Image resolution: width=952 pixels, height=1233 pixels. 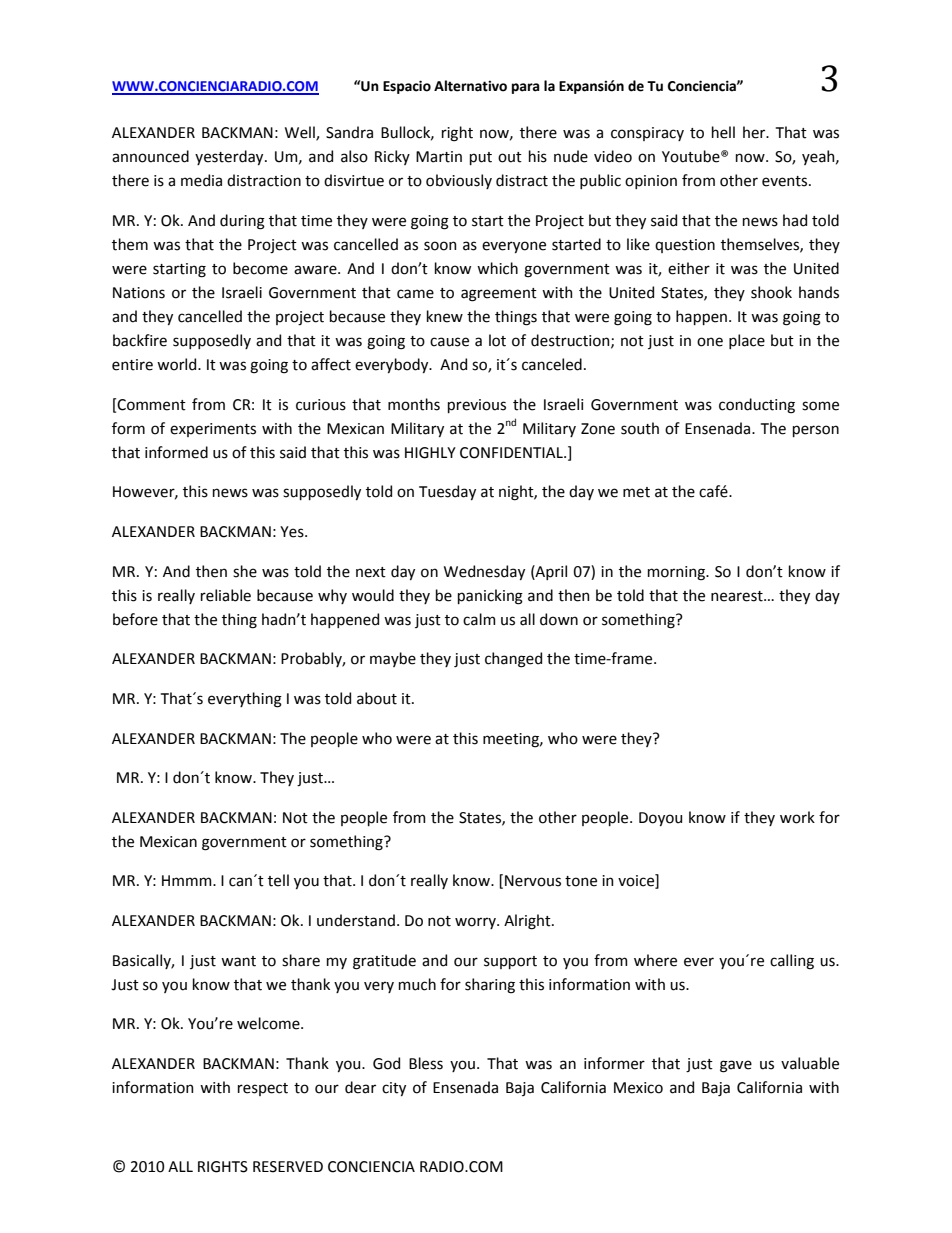 I want to click on hell, so click(x=723, y=132).
